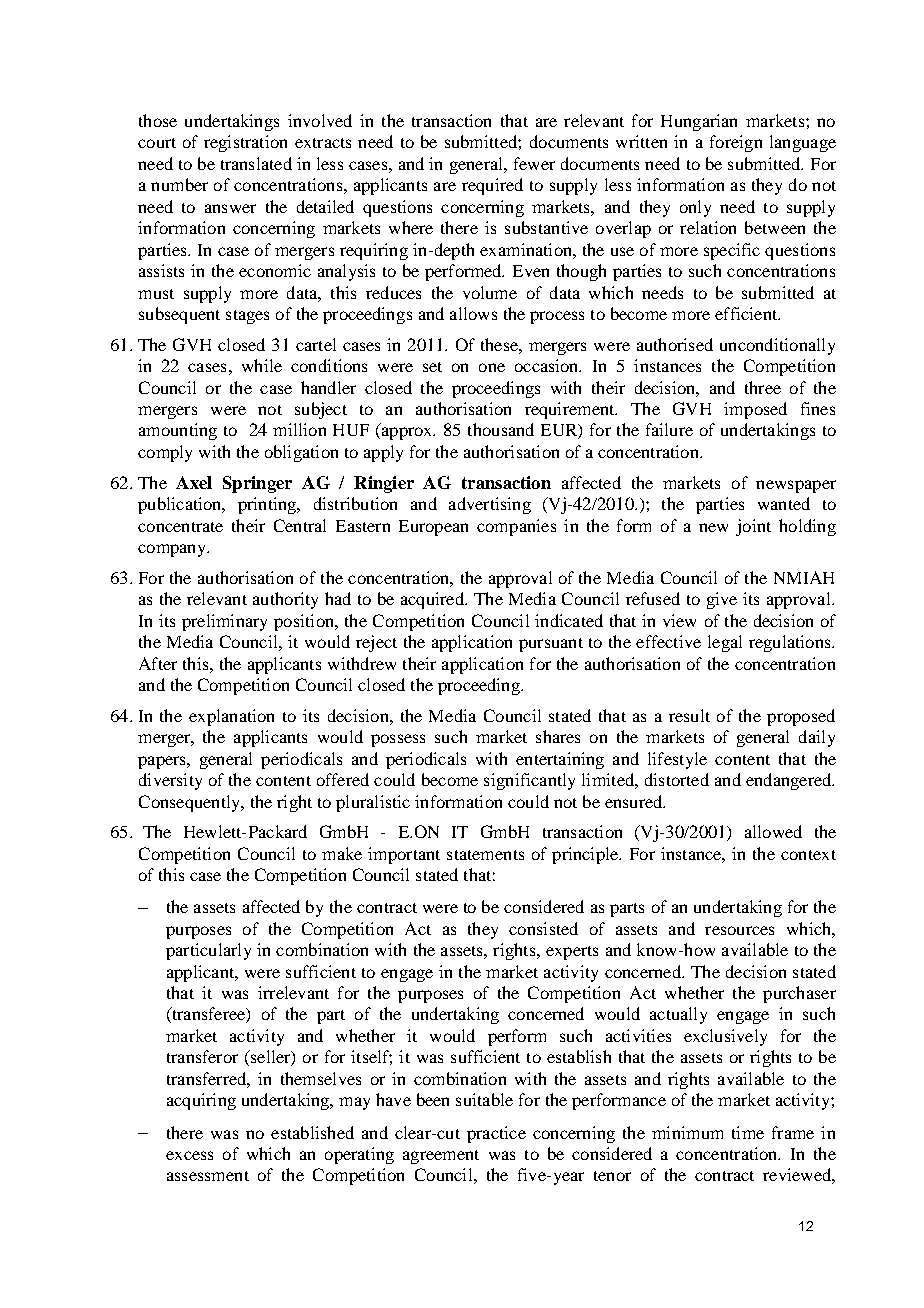 This image has height=1308, width=924. What do you see at coordinates (725, 643) in the image?
I see `legal` at bounding box center [725, 643].
